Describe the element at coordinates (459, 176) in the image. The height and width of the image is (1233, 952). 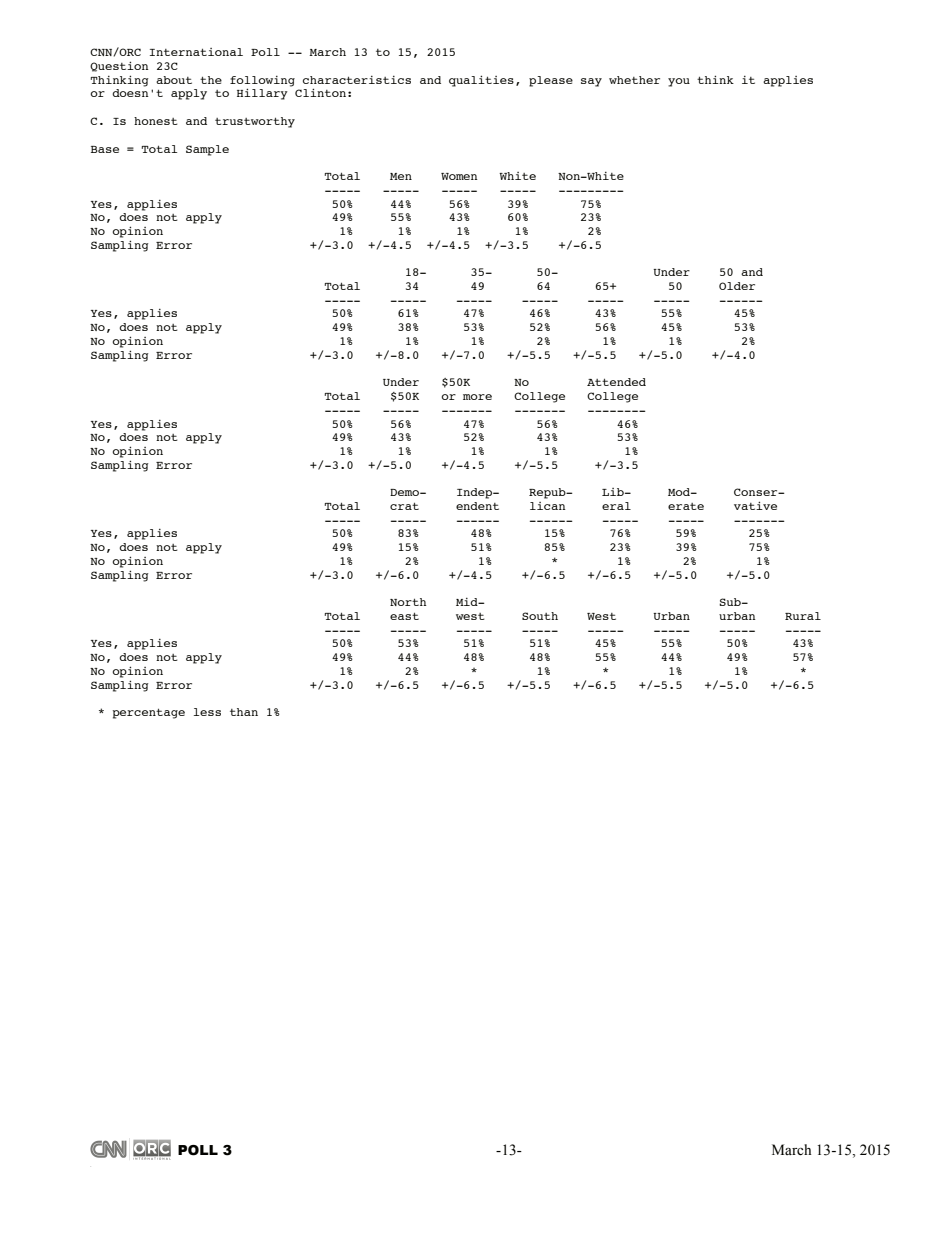
I see `Women` at that location.
